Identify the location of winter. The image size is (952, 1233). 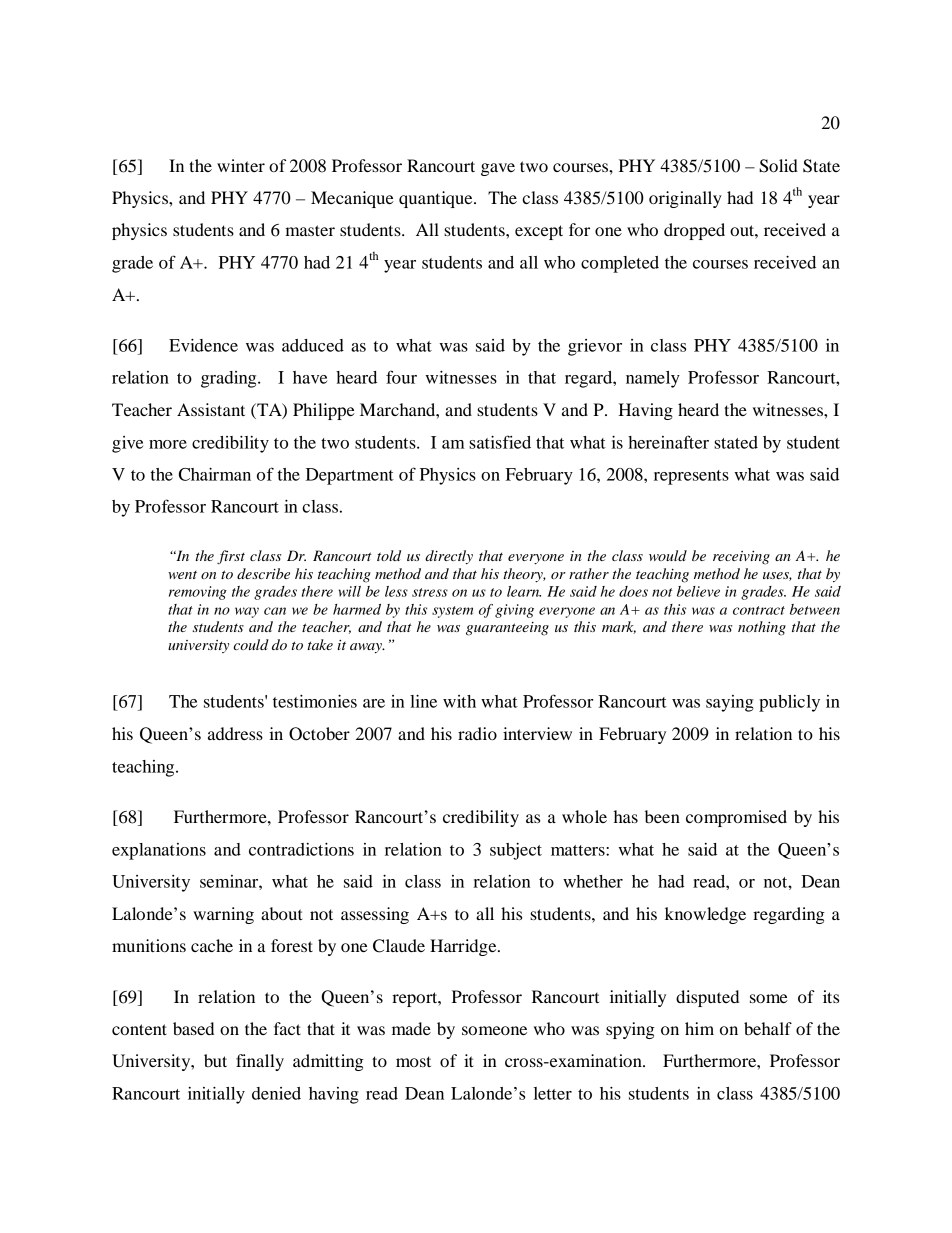
(241, 165).
